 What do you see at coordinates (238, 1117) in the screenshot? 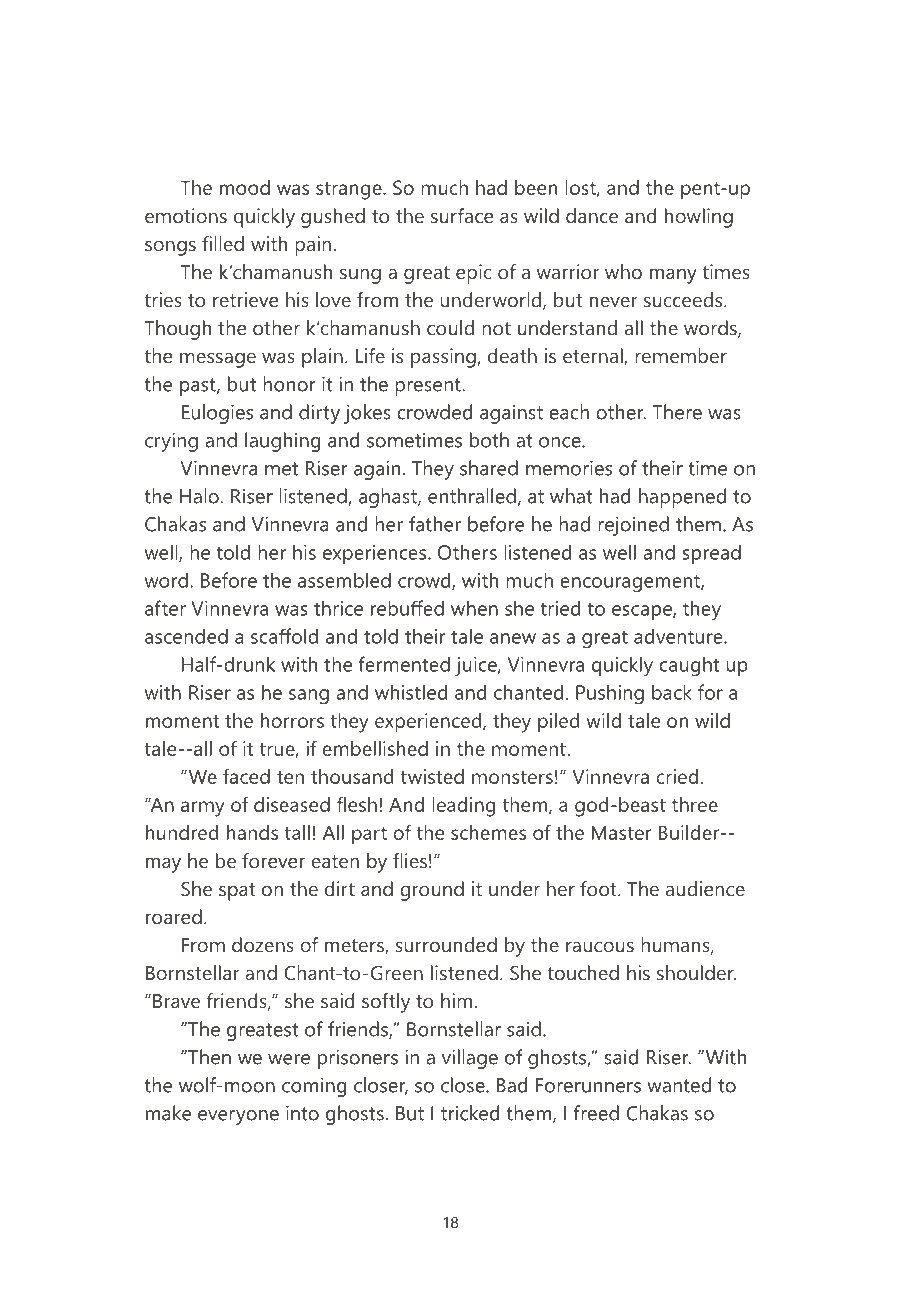
I see `everyone` at bounding box center [238, 1117].
